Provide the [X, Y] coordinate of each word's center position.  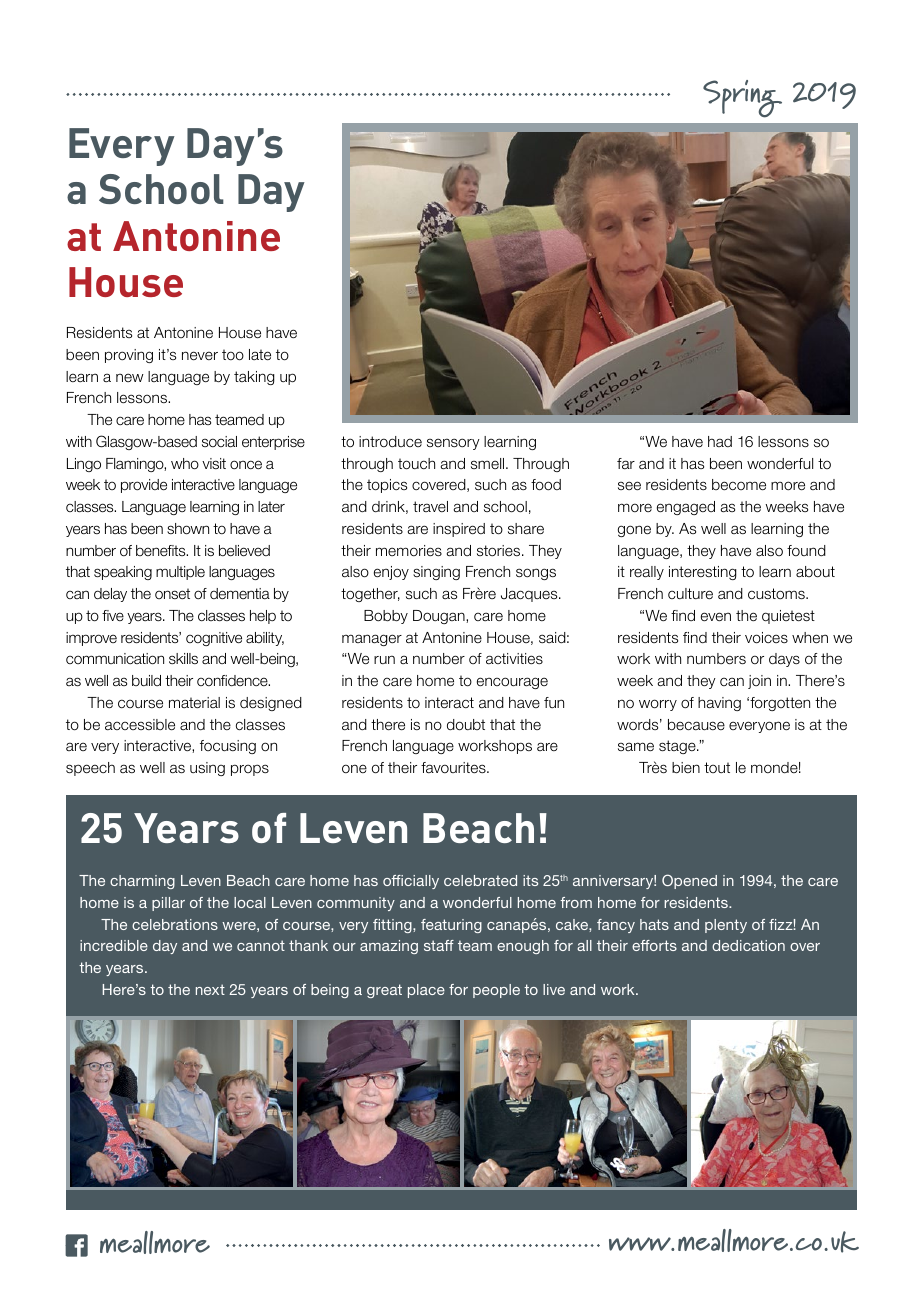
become [739, 485]
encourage [512, 683]
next [210, 989]
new [130, 377]
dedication [748, 945]
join [759, 682]
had [720, 441]
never [200, 356]
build [146, 680]
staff [439, 945]
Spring [742, 99]
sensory [453, 444]
